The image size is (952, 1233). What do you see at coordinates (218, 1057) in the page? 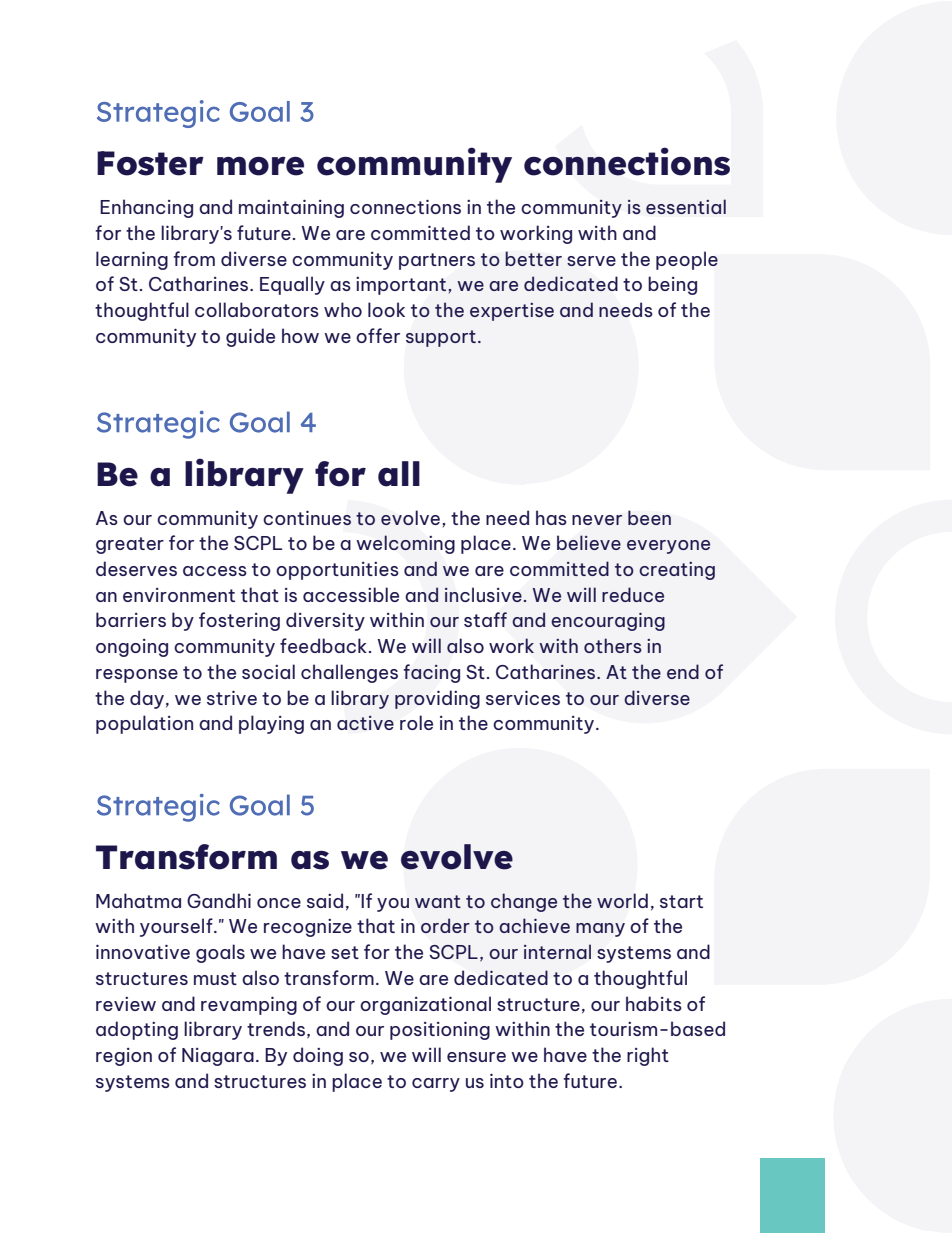
I see `Niagara` at bounding box center [218, 1057].
